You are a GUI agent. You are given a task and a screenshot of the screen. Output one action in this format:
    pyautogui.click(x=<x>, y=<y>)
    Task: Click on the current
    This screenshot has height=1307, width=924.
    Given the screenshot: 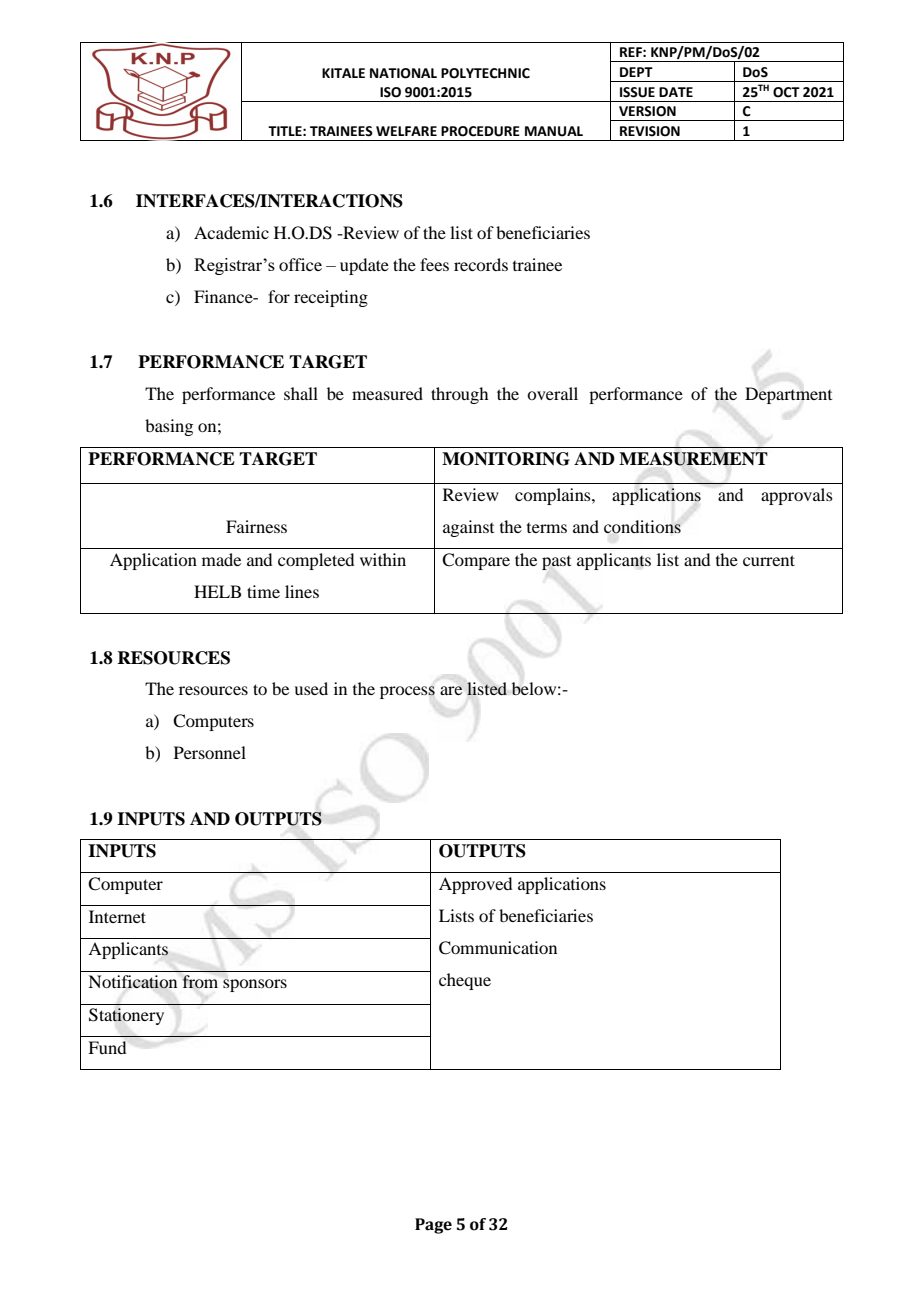 What is the action you would take?
    pyautogui.click(x=769, y=560)
